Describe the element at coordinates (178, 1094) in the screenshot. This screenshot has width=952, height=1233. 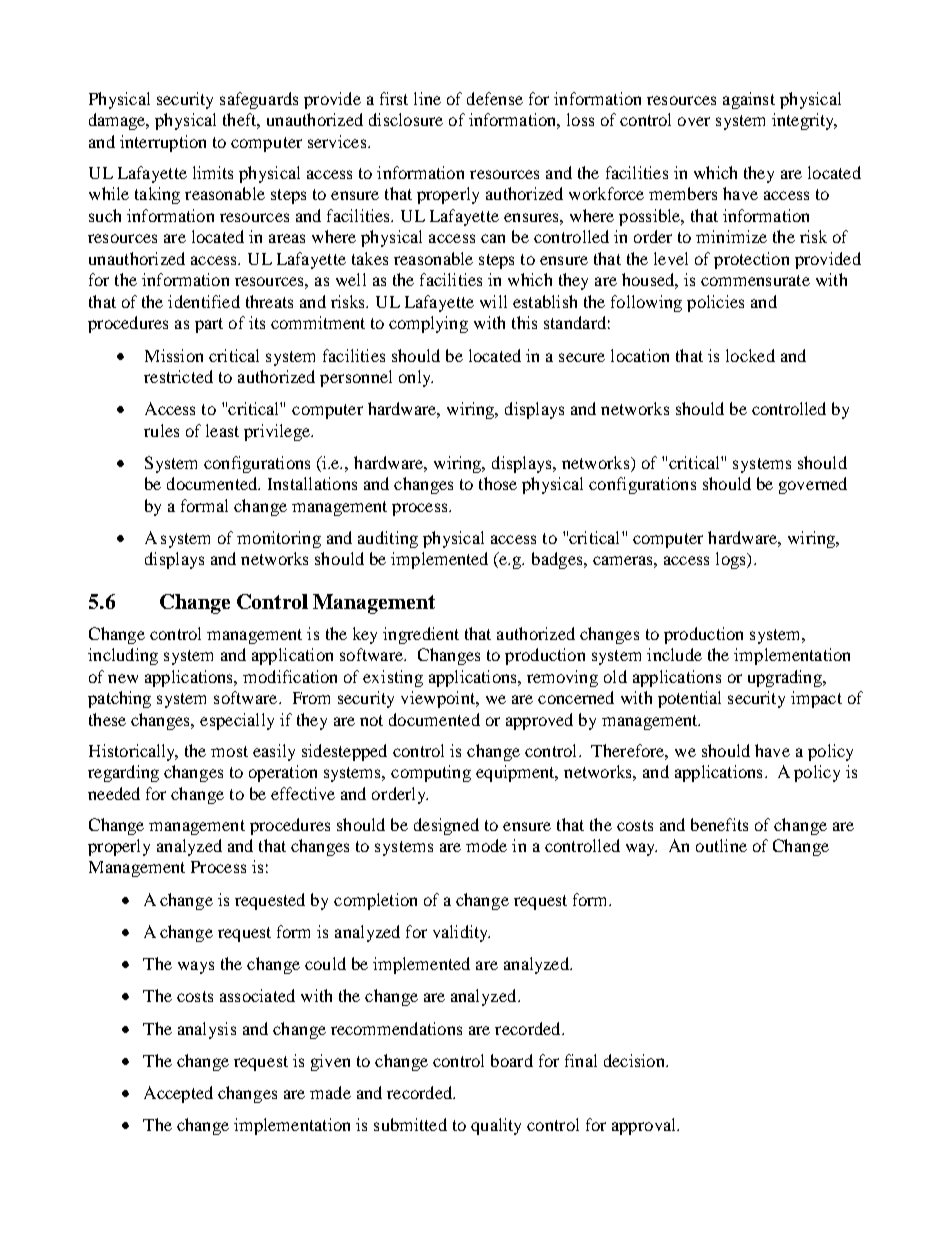
I see `Accepted` at that location.
